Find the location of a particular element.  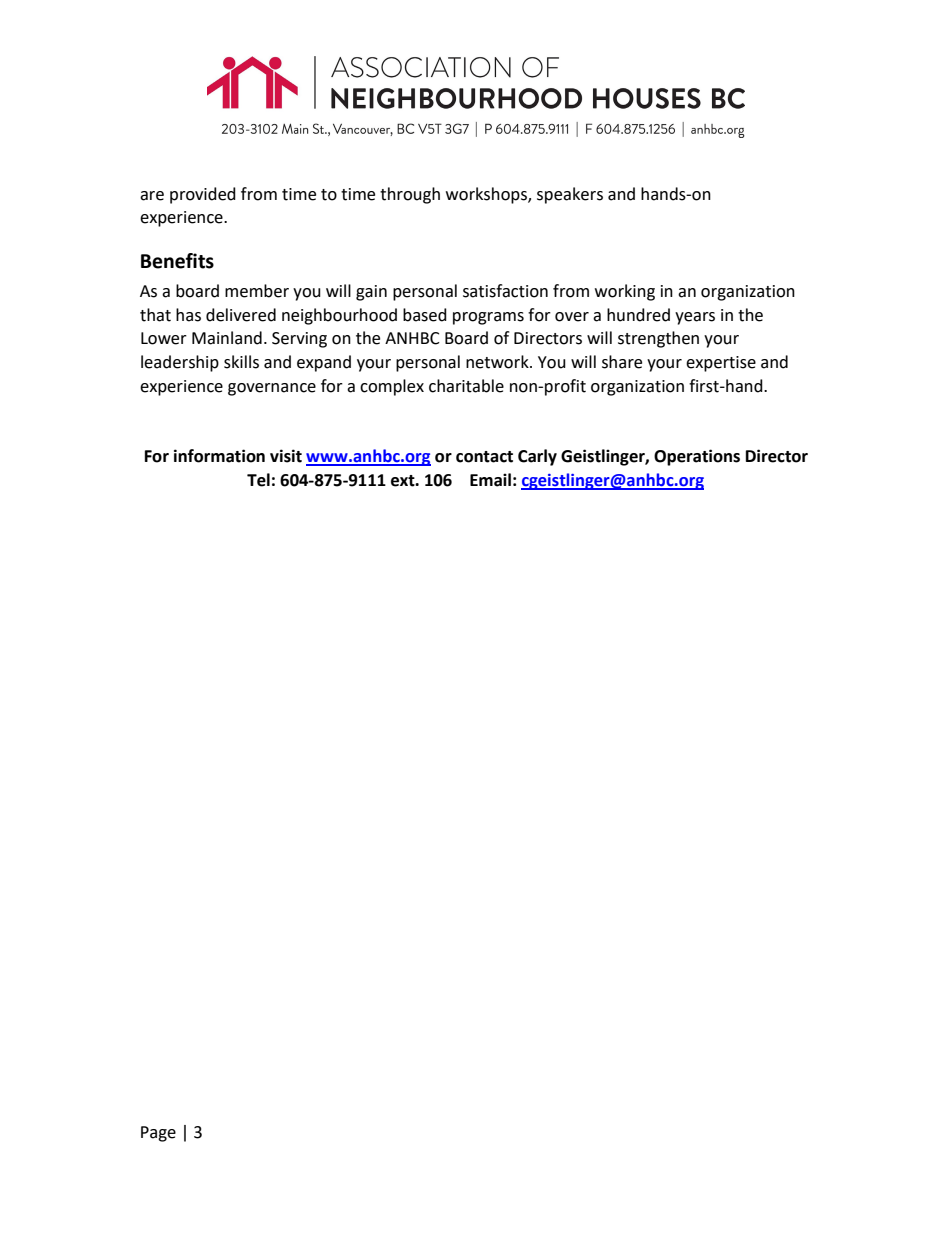

Carly is located at coordinates (537, 457).
